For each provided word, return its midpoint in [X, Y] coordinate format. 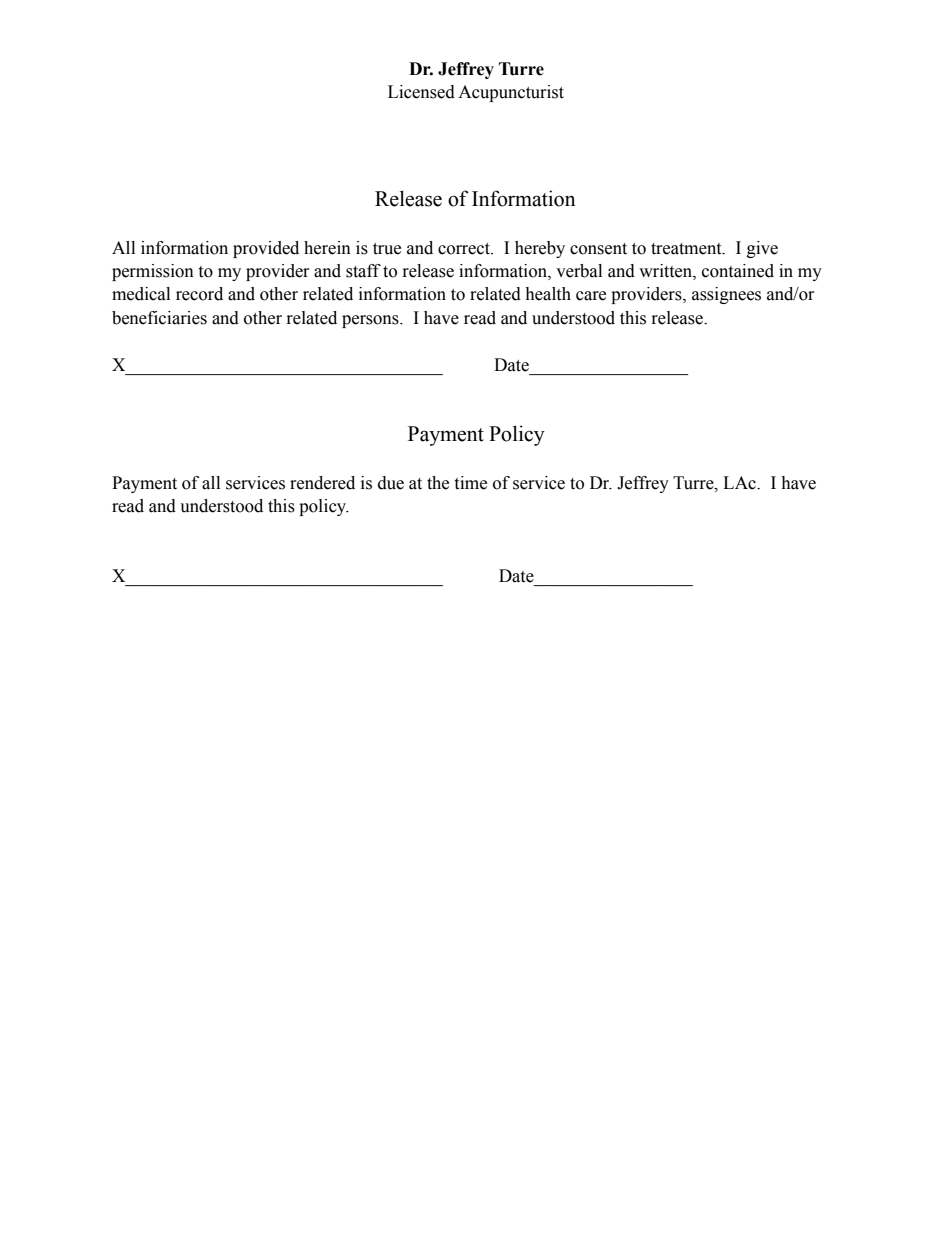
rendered [322, 483]
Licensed [421, 92]
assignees [726, 295]
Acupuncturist [511, 93]
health [548, 294]
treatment [687, 249]
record [199, 294]
